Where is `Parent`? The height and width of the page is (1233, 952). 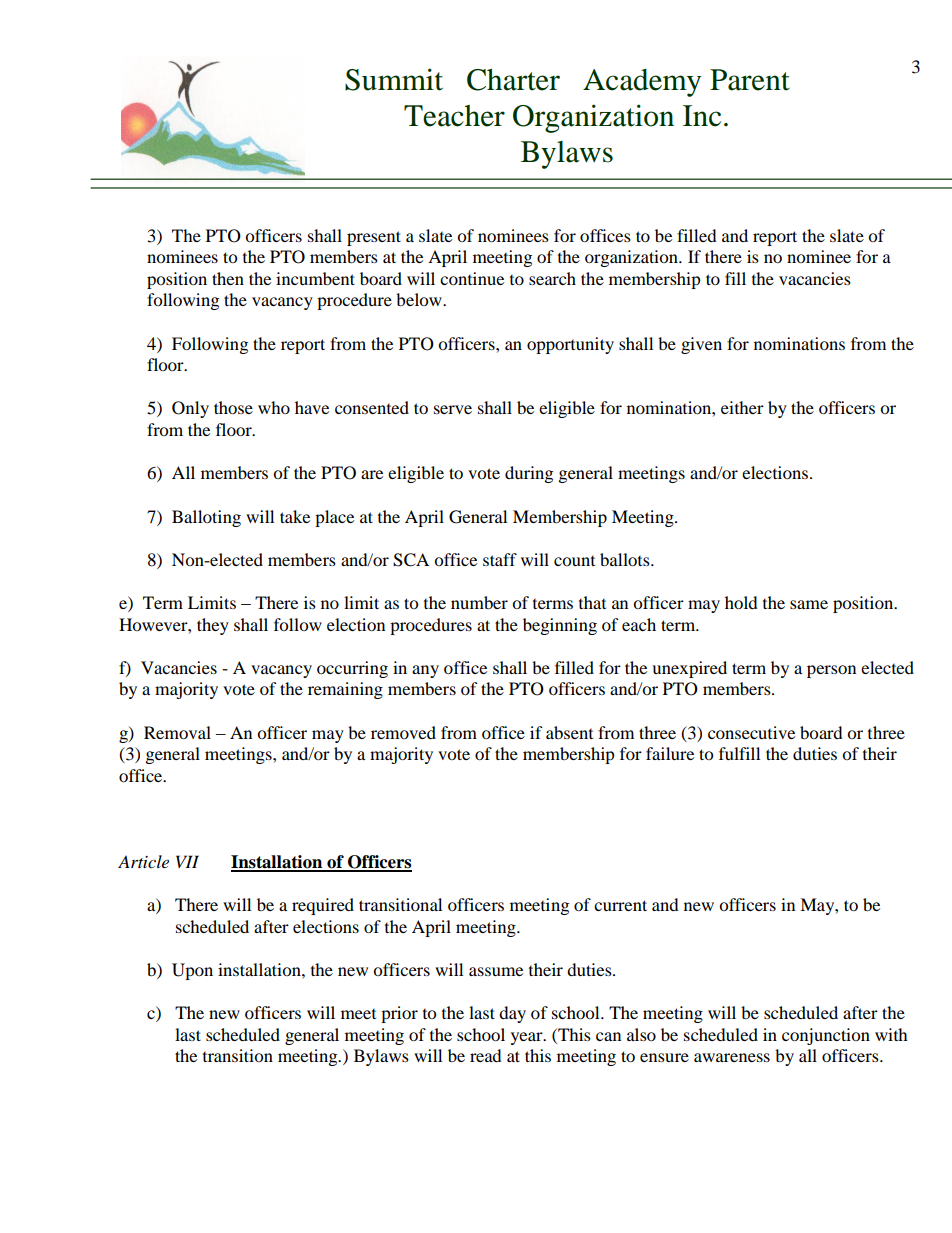 Parent is located at coordinates (750, 80).
